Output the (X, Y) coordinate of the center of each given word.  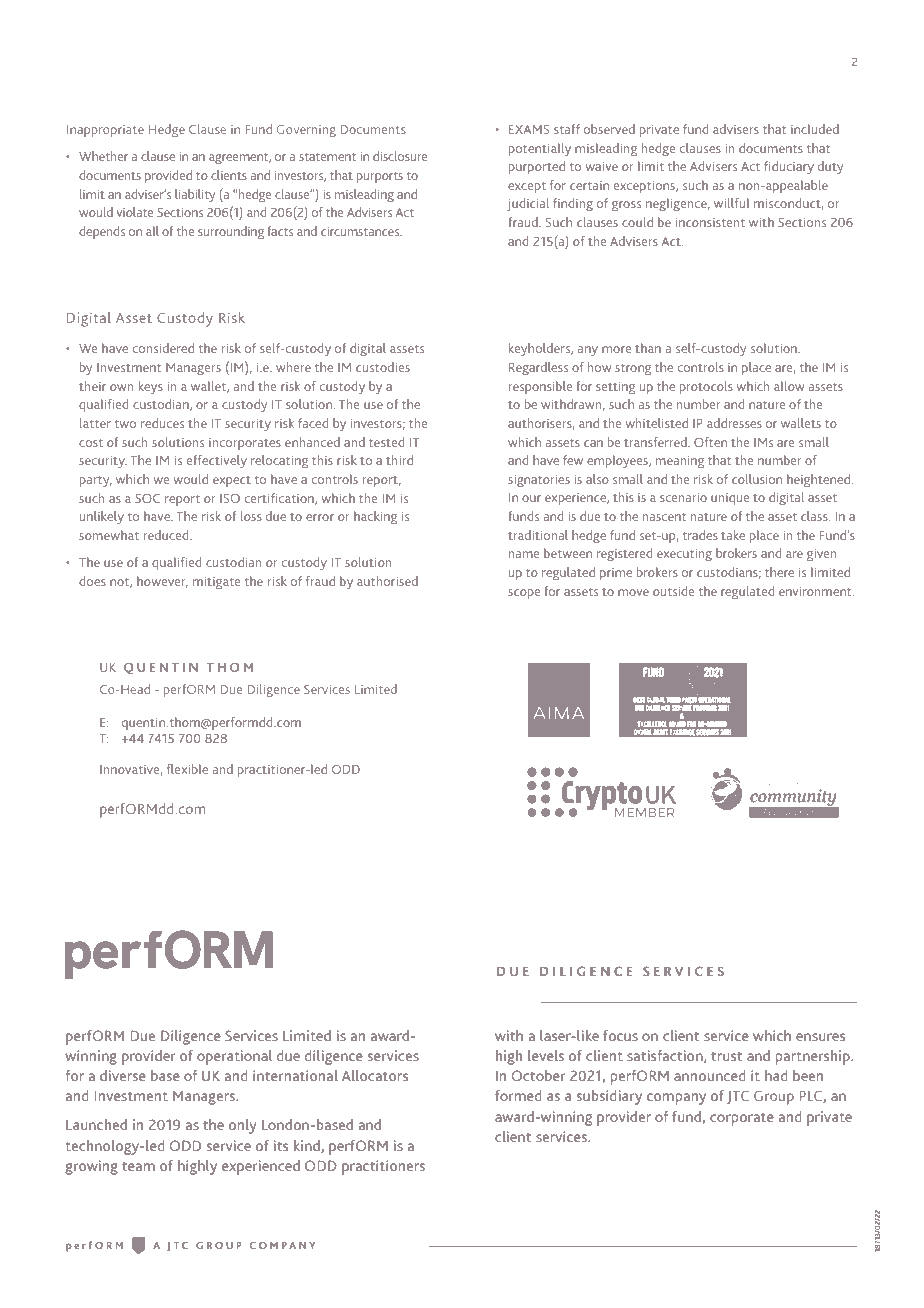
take (733, 535)
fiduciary (789, 167)
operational (234, 1057)
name (524, 554)
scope (524, 594)
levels (546, 1055)
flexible (187, 769)
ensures (820, 1037)
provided (168, 176)
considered (163, 348)
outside (673, 591)
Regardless (538, 368)
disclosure (400, 156)
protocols (706, 387)
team (138, 1166)
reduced (167, 535)
